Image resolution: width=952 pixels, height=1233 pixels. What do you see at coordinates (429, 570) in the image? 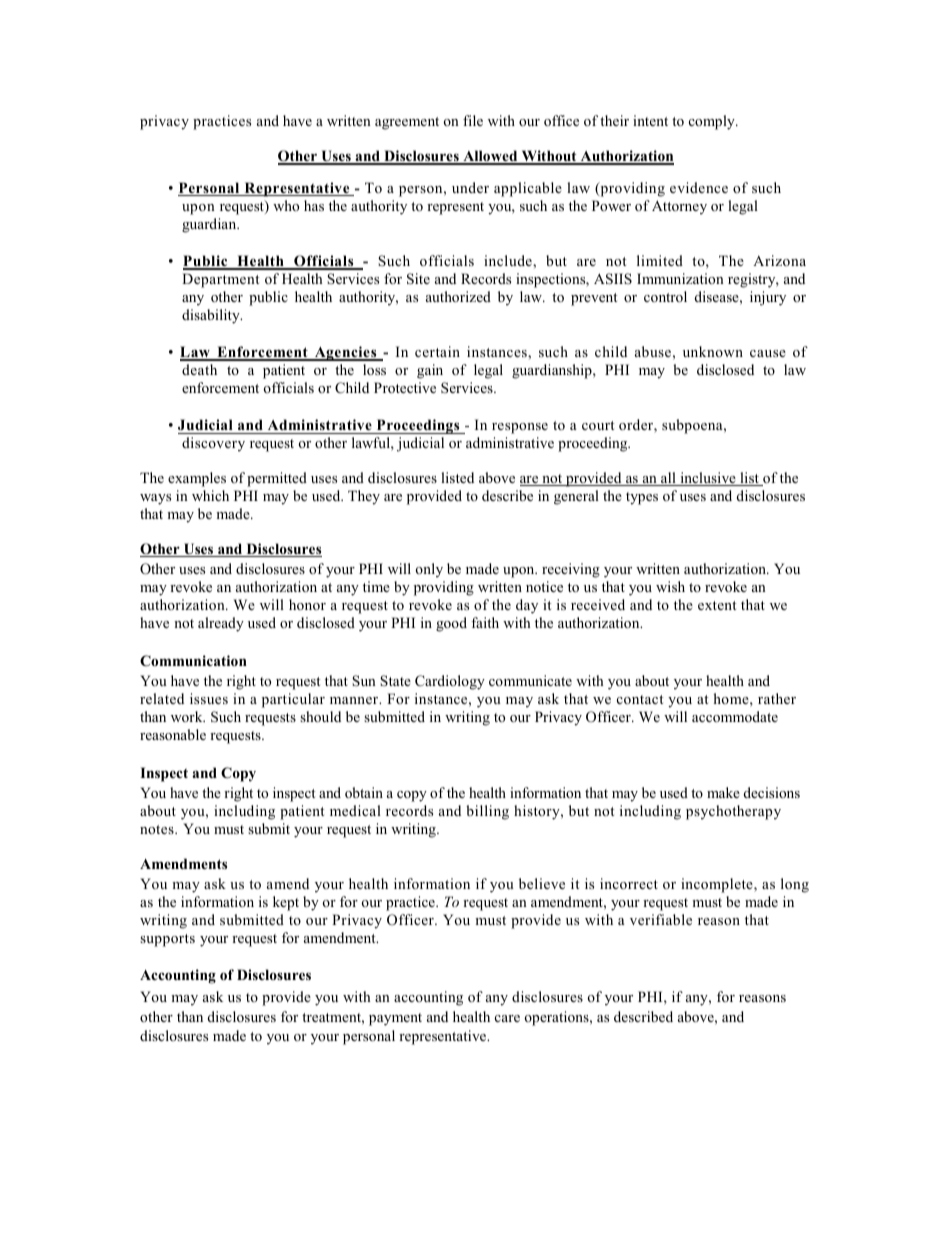
I see `only` at bounding box center [429, 570].
